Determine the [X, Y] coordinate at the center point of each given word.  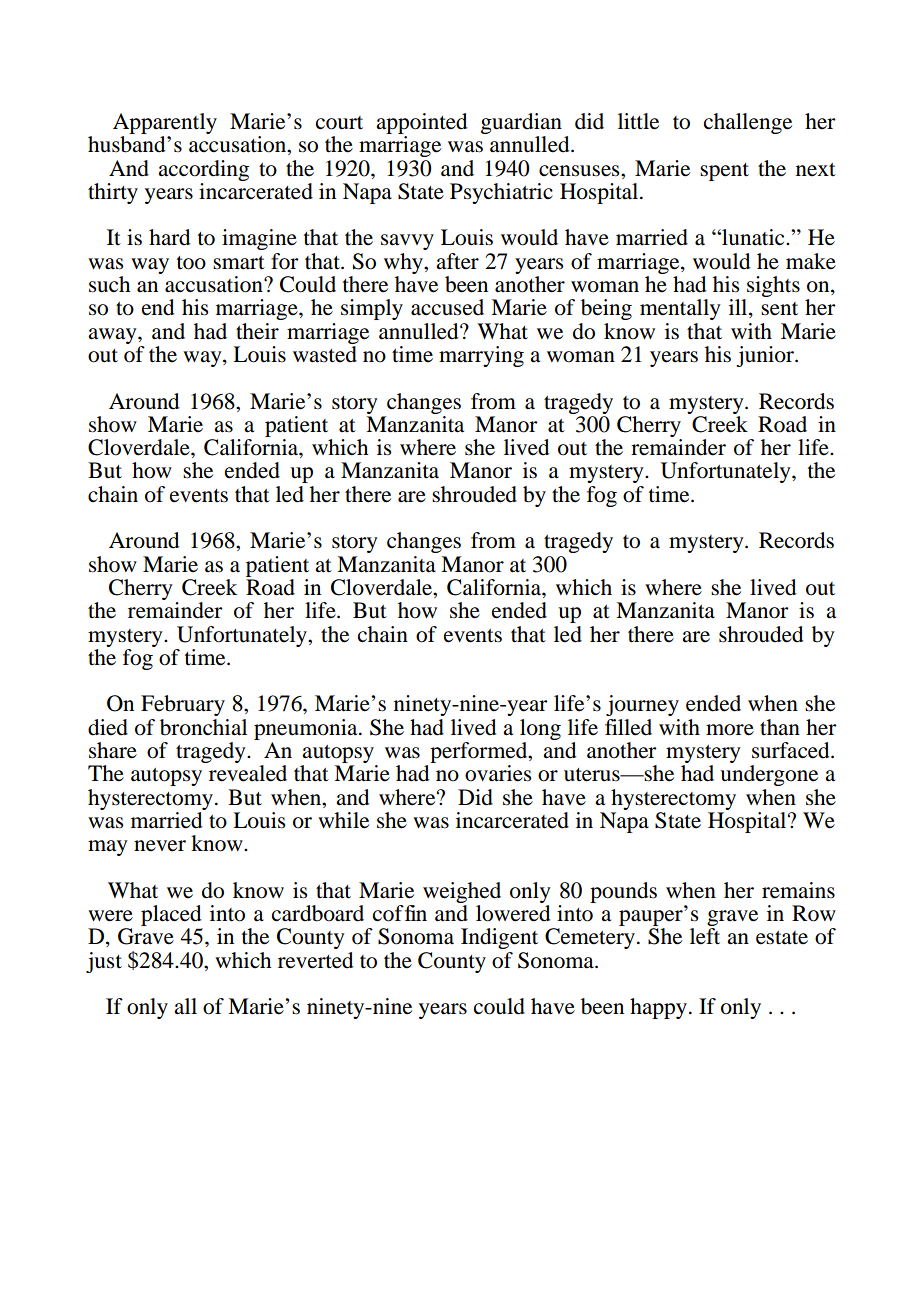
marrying [481, 356]
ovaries [498, 773]
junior [766, 356]
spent [724, 172]
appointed [421, 123]
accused [447, 307]
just [104, 962]
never [160, 846]
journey [642, 705]
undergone [769, 775]
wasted [325, 354]
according [203, 170]
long [540, 729]
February [183, 705]
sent [779, 309]
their [257, 331]
